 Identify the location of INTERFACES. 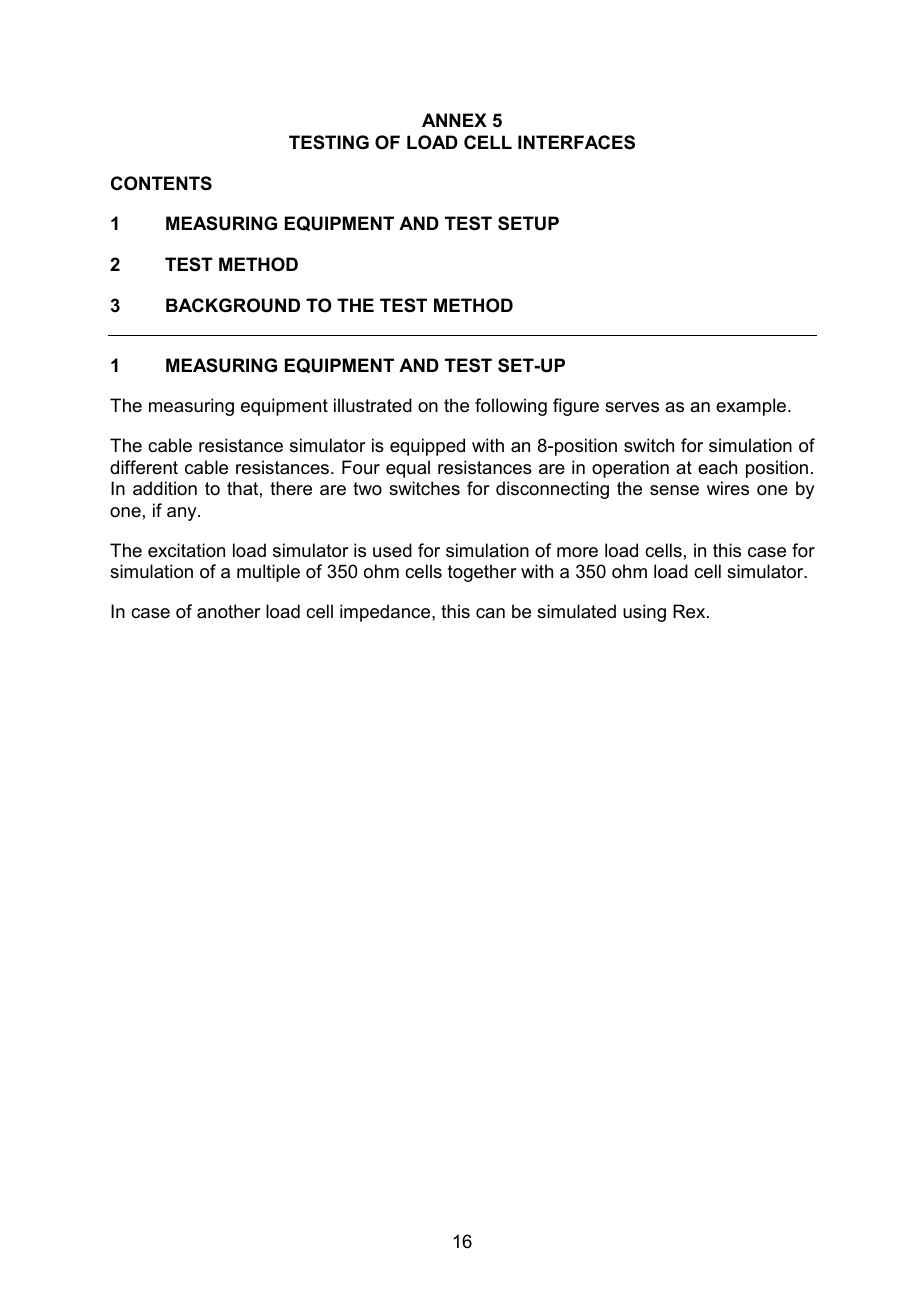
(576, 142).
